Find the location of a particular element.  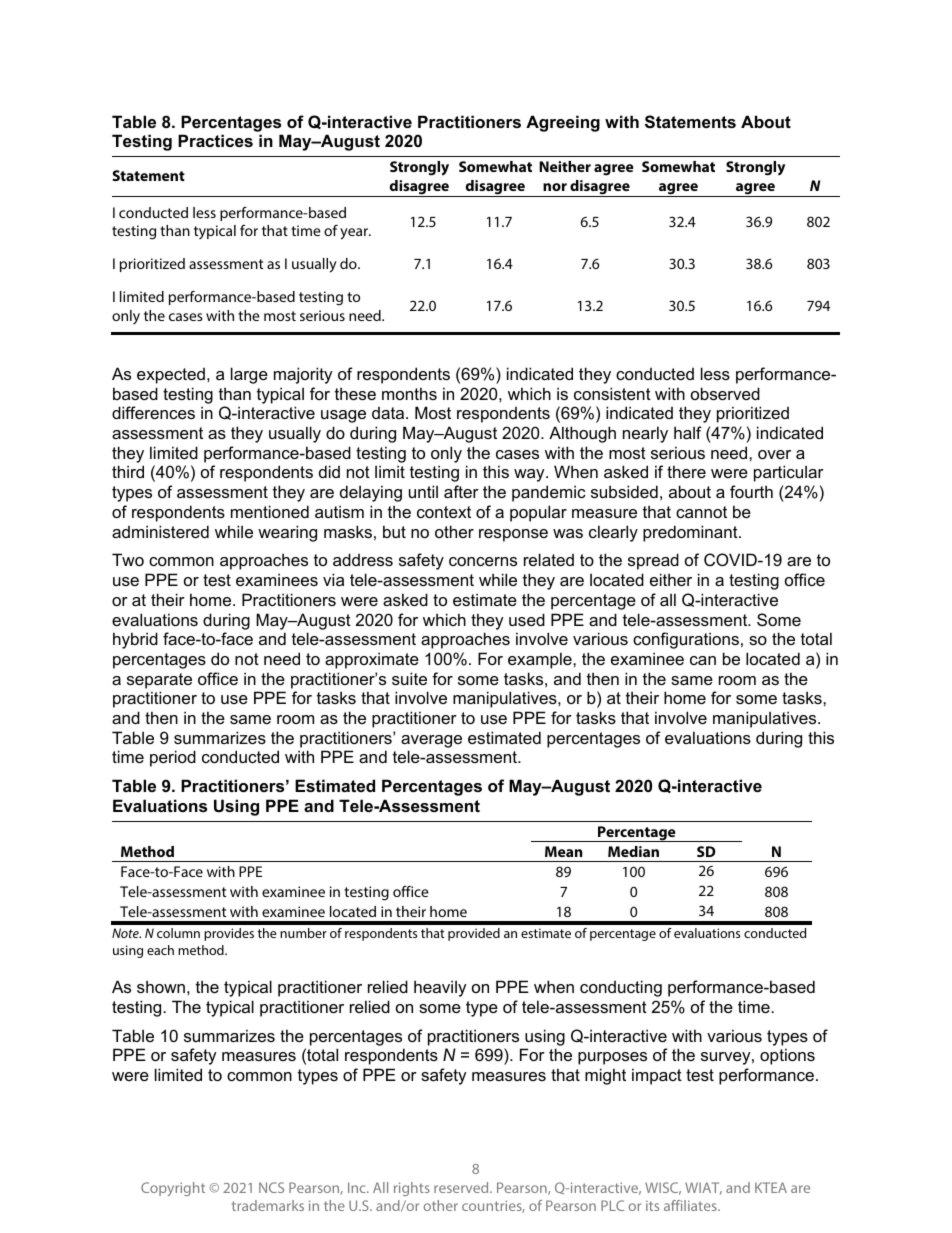

reserved is located at coordinates (462, 1187).
